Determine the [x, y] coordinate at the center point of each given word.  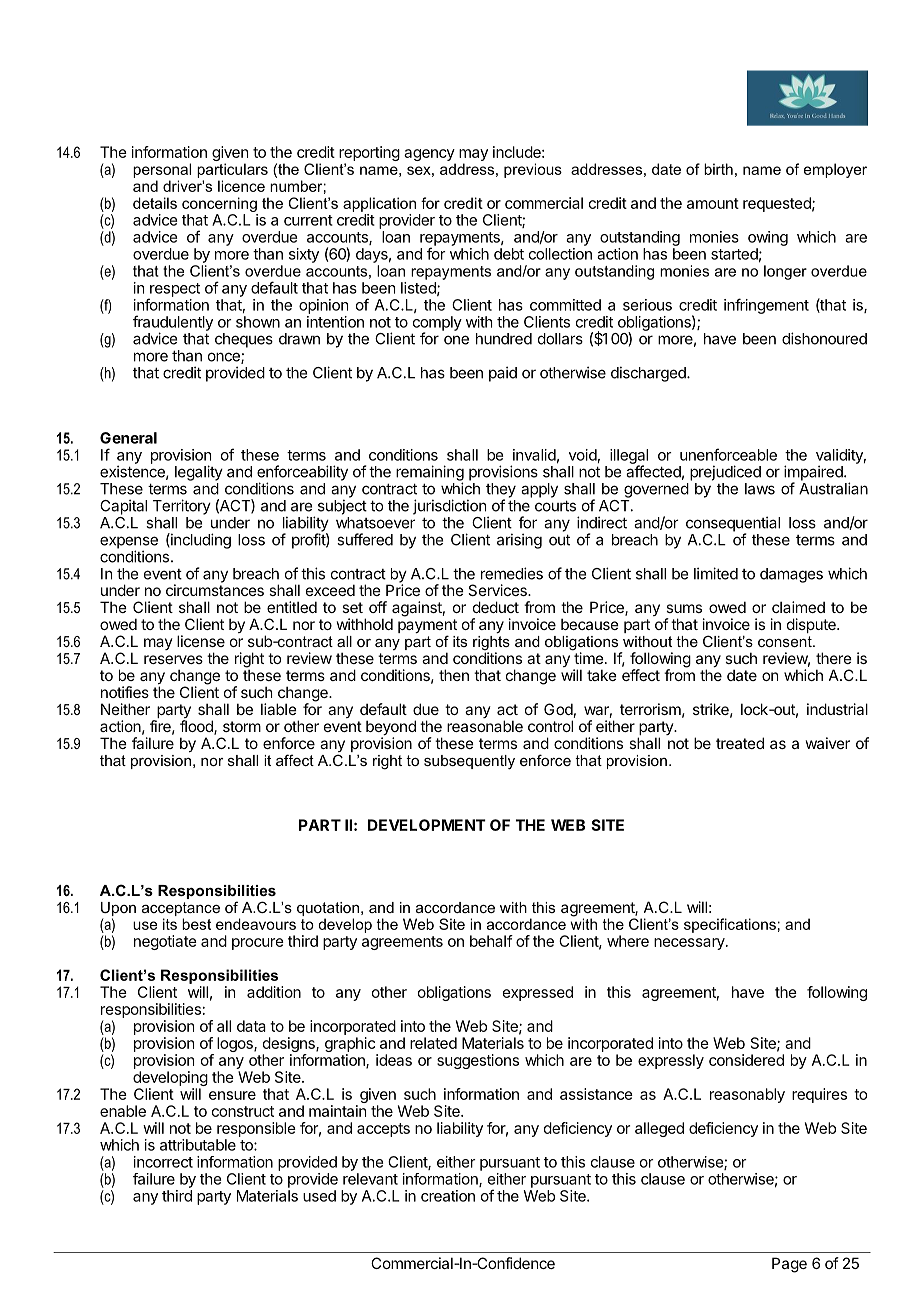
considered [746, 1060]
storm [242, 726]
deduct [496, 607]
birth [718, 169]
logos [236, 1044]
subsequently [469, 762]
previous [533, 170]
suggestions [478, 1061]
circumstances [215, 590]
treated [740, 743]
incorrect [163, 1162]
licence [241, 186]
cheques [244, 340]
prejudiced [725, 473]
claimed [798, 607]
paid [503, 374]
